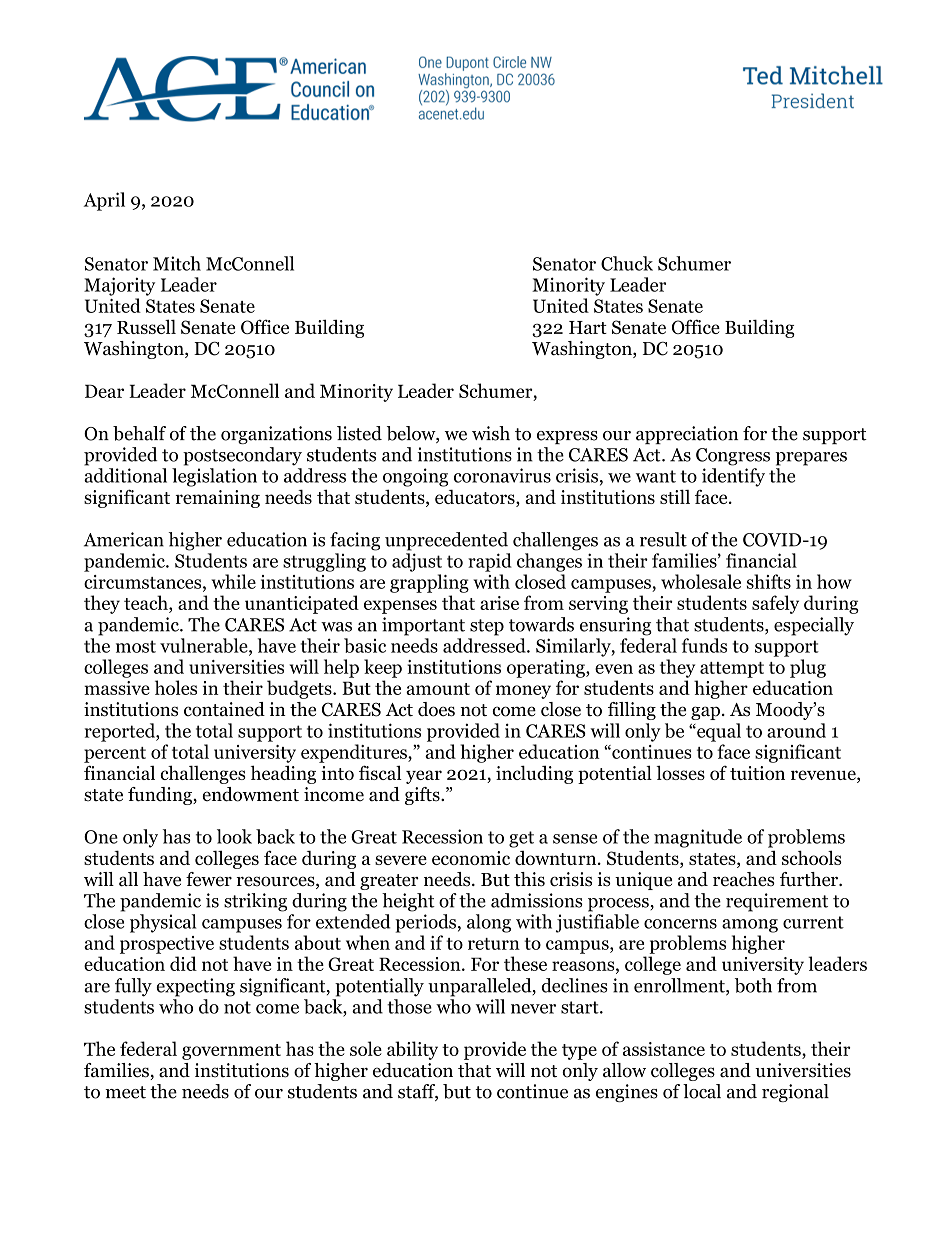 Image resolution: width=952 pixels, height=1233 pixels. I want to click on economic, so click(471, 858).
